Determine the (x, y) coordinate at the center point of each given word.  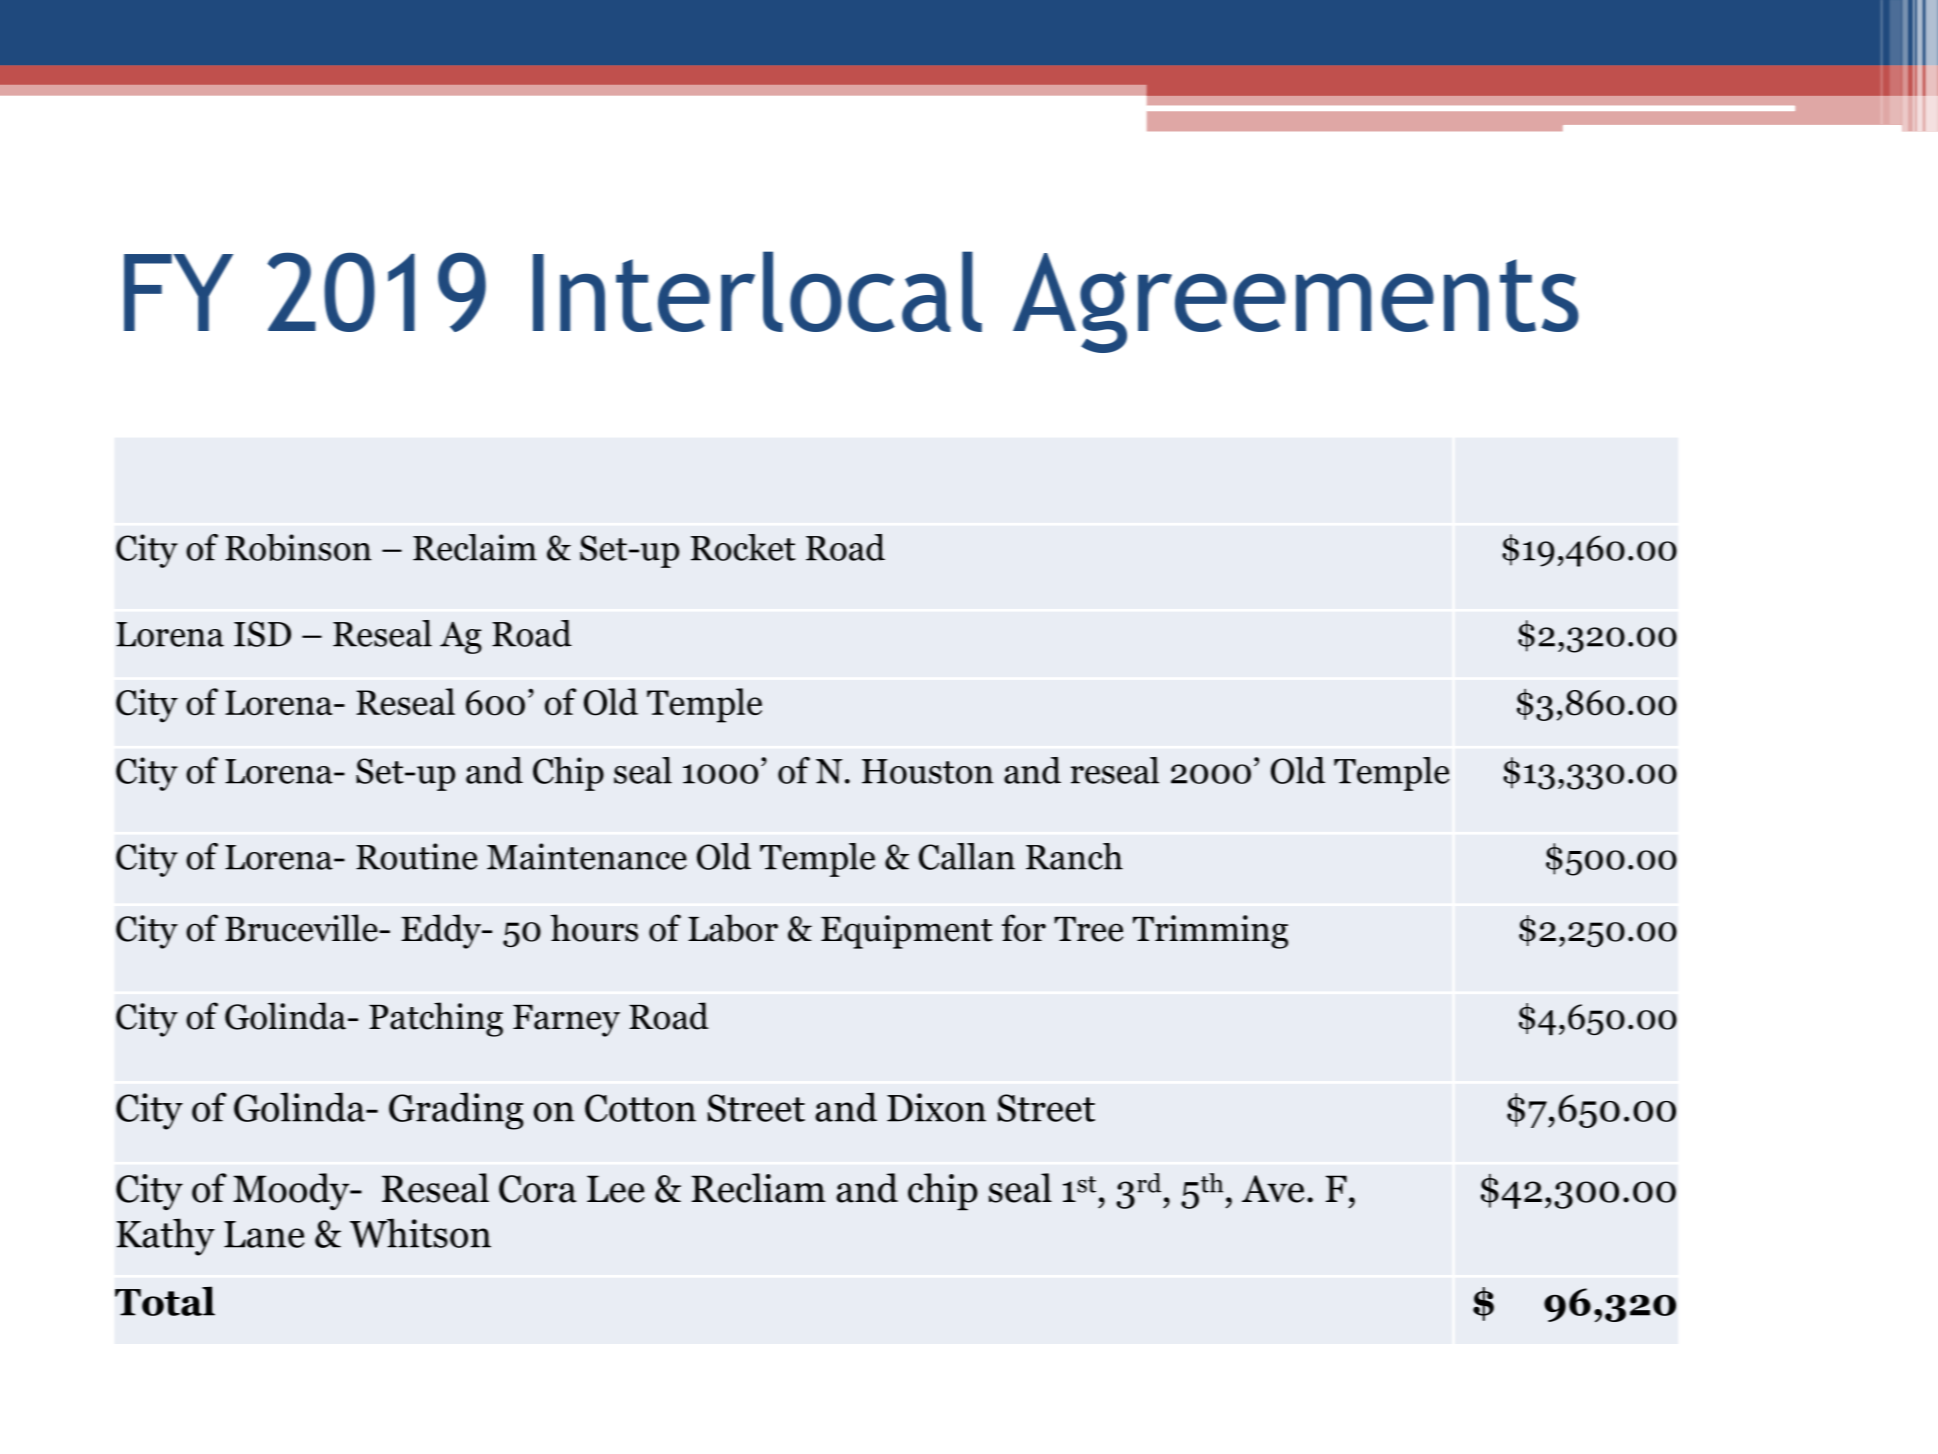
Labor (733, 928)
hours (594, 928)
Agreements (1296, 303)
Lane (264, 1234)
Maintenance (587, 856)
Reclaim (475, 547)
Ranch (1074, 856)
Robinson (298, 547)
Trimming (1210, 932)
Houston (928, 771)
